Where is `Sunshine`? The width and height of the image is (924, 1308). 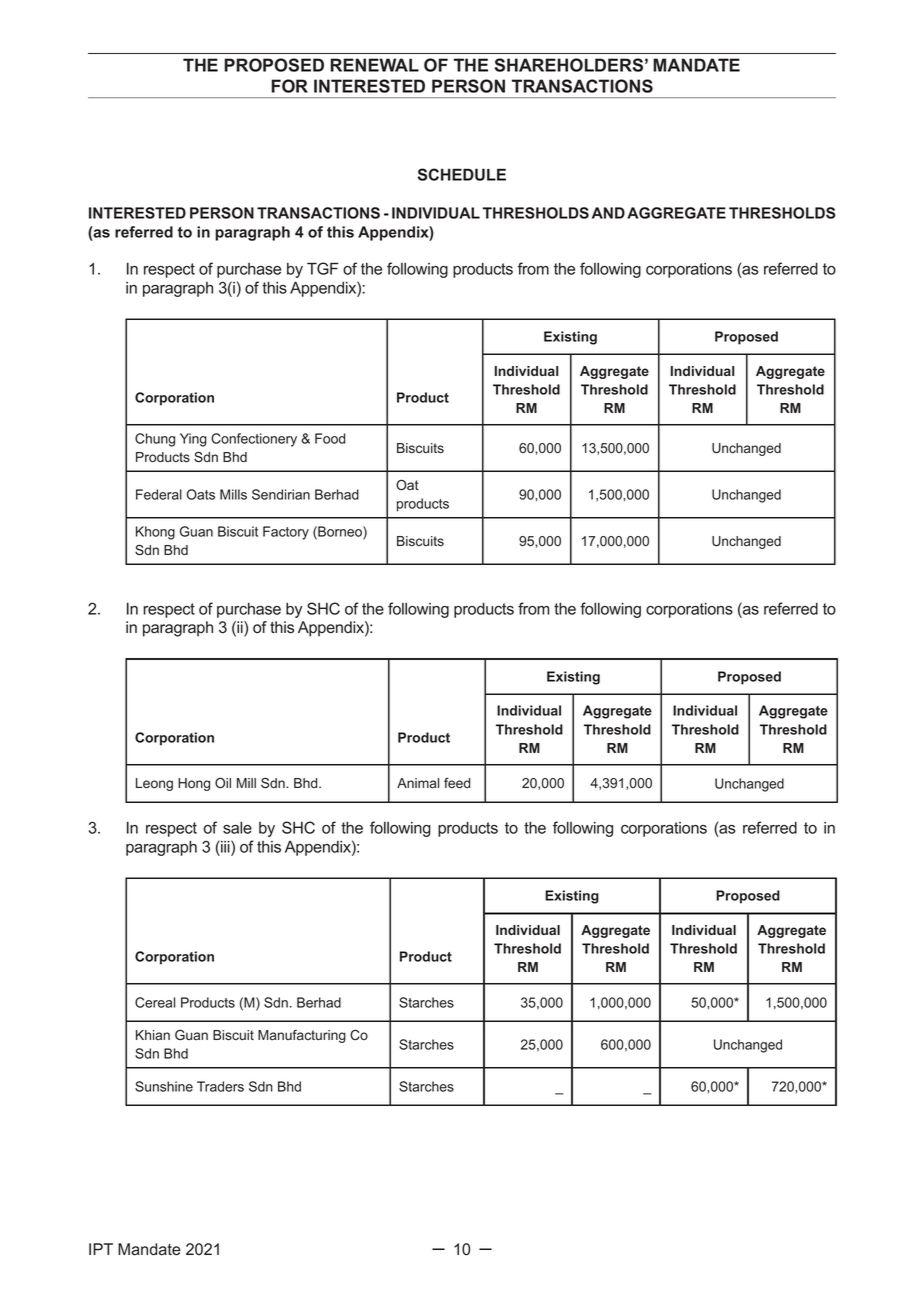
Sunshine is located at coordinates (164, 1086).
